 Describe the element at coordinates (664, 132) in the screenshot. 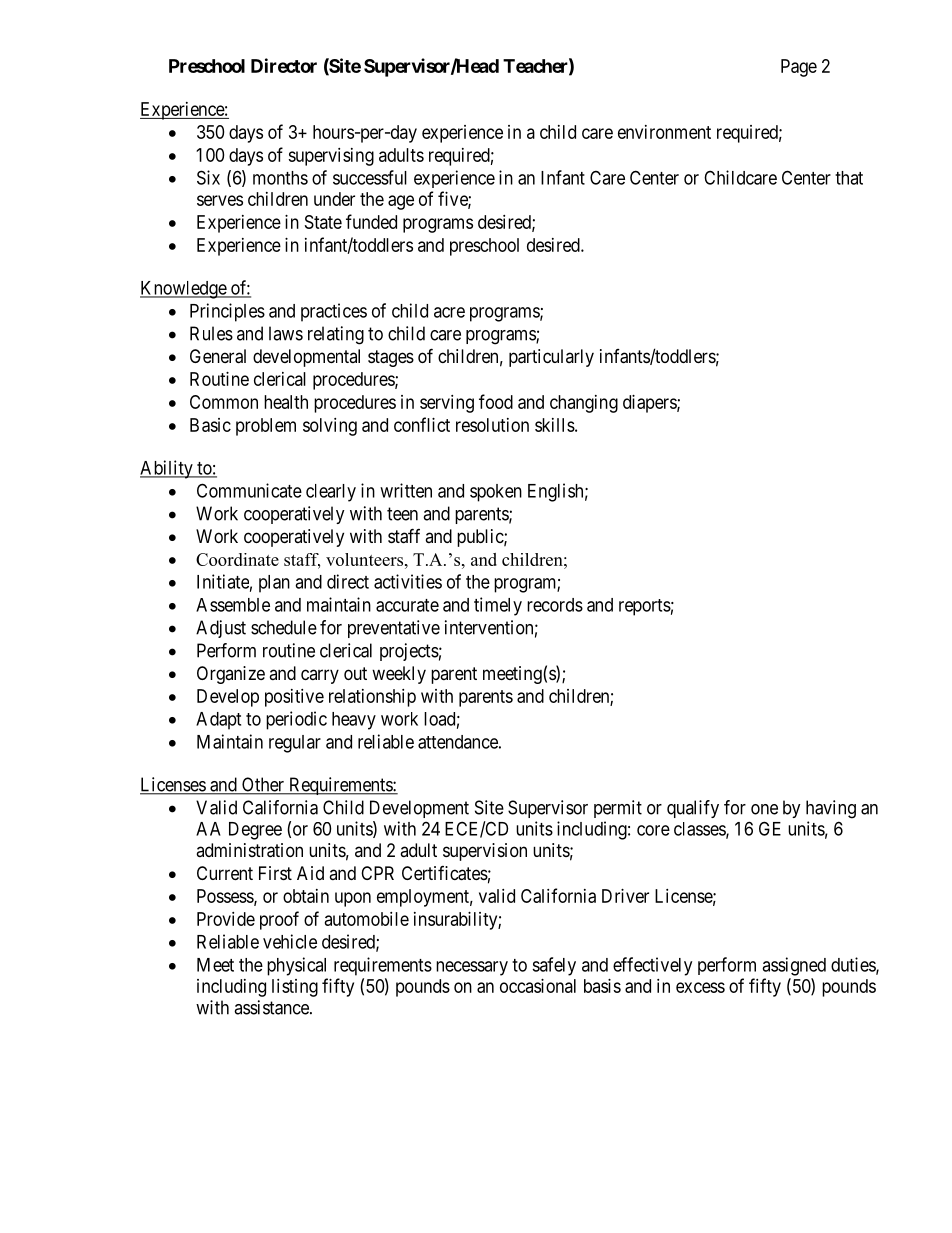

I see `environment` at that location.
